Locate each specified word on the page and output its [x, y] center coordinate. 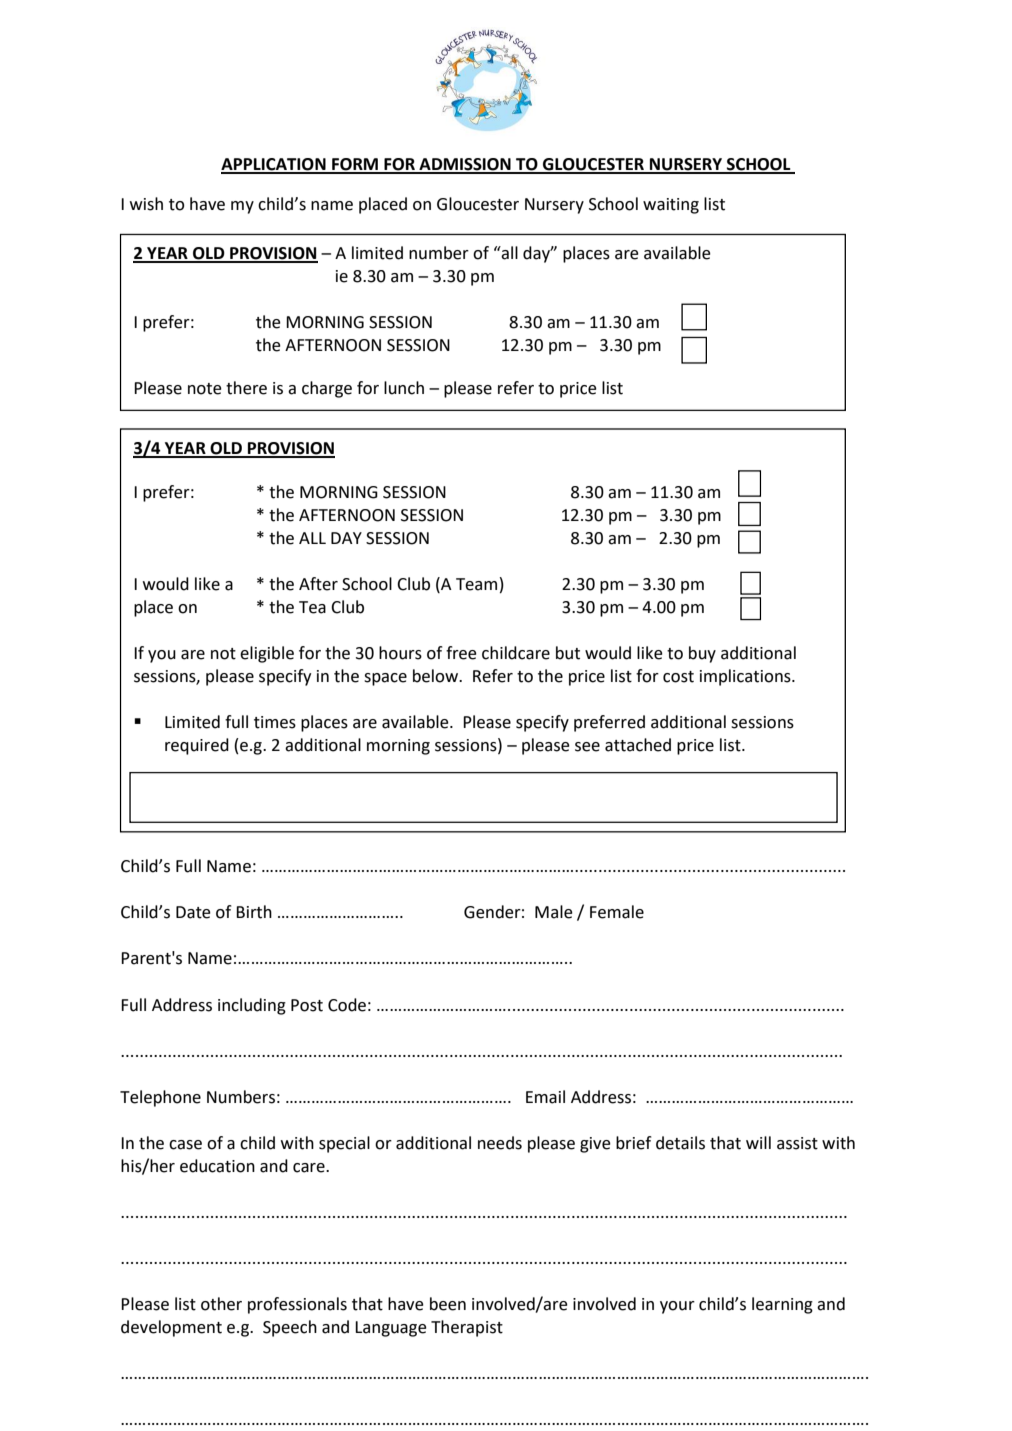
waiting [671, 206]
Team [476, 584]
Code [347, 1005]
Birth [254, 912]
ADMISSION [465, 165]
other [221, 1304]
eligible [267, 654]
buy [702, 654]
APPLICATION [274, 165]
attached [638, 745]
